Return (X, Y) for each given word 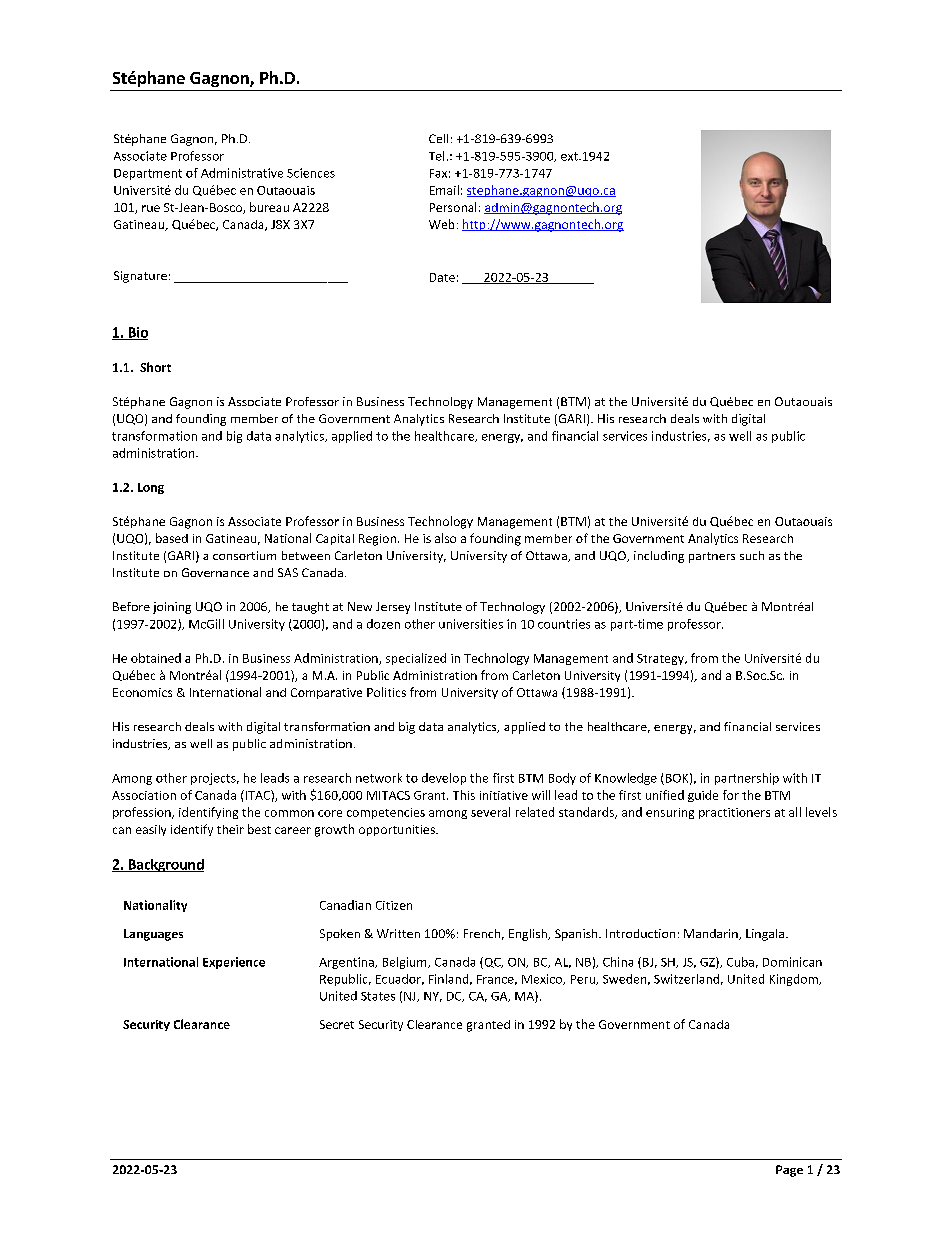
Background (165, 865)
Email (444, 190)
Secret (337, 1024)
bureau (269, 207)
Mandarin (712, 934)
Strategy (661, 659)
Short (155, 367)
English (529, 935)
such (752, 555)
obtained (156, 658)
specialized (416, 659)
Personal (453, 207)
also (445, 538)
